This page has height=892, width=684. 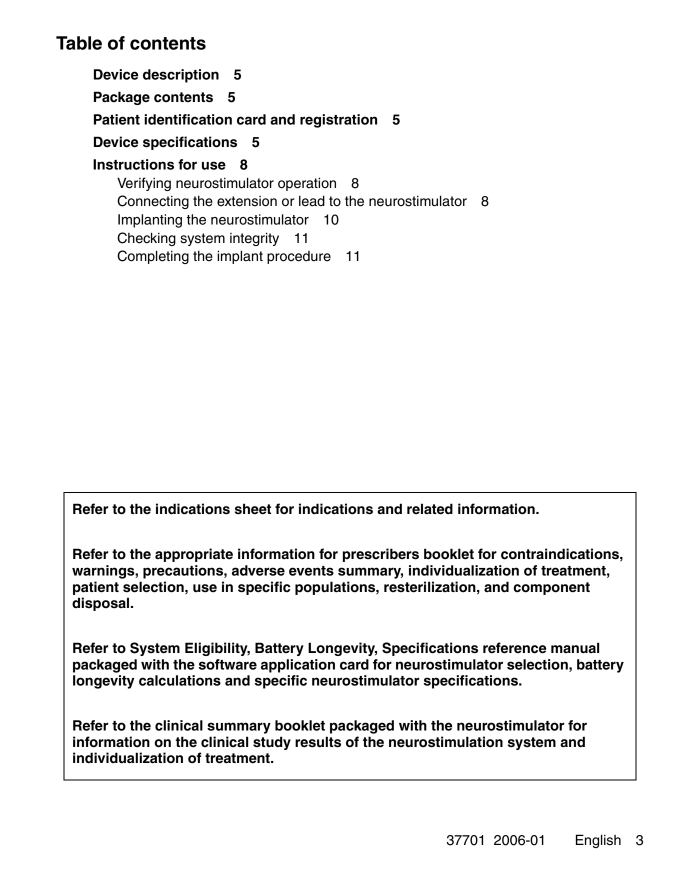 What do you see at coordinates (254, 239) in the page?
I see `integrity` at bounding box center [254, 239].
